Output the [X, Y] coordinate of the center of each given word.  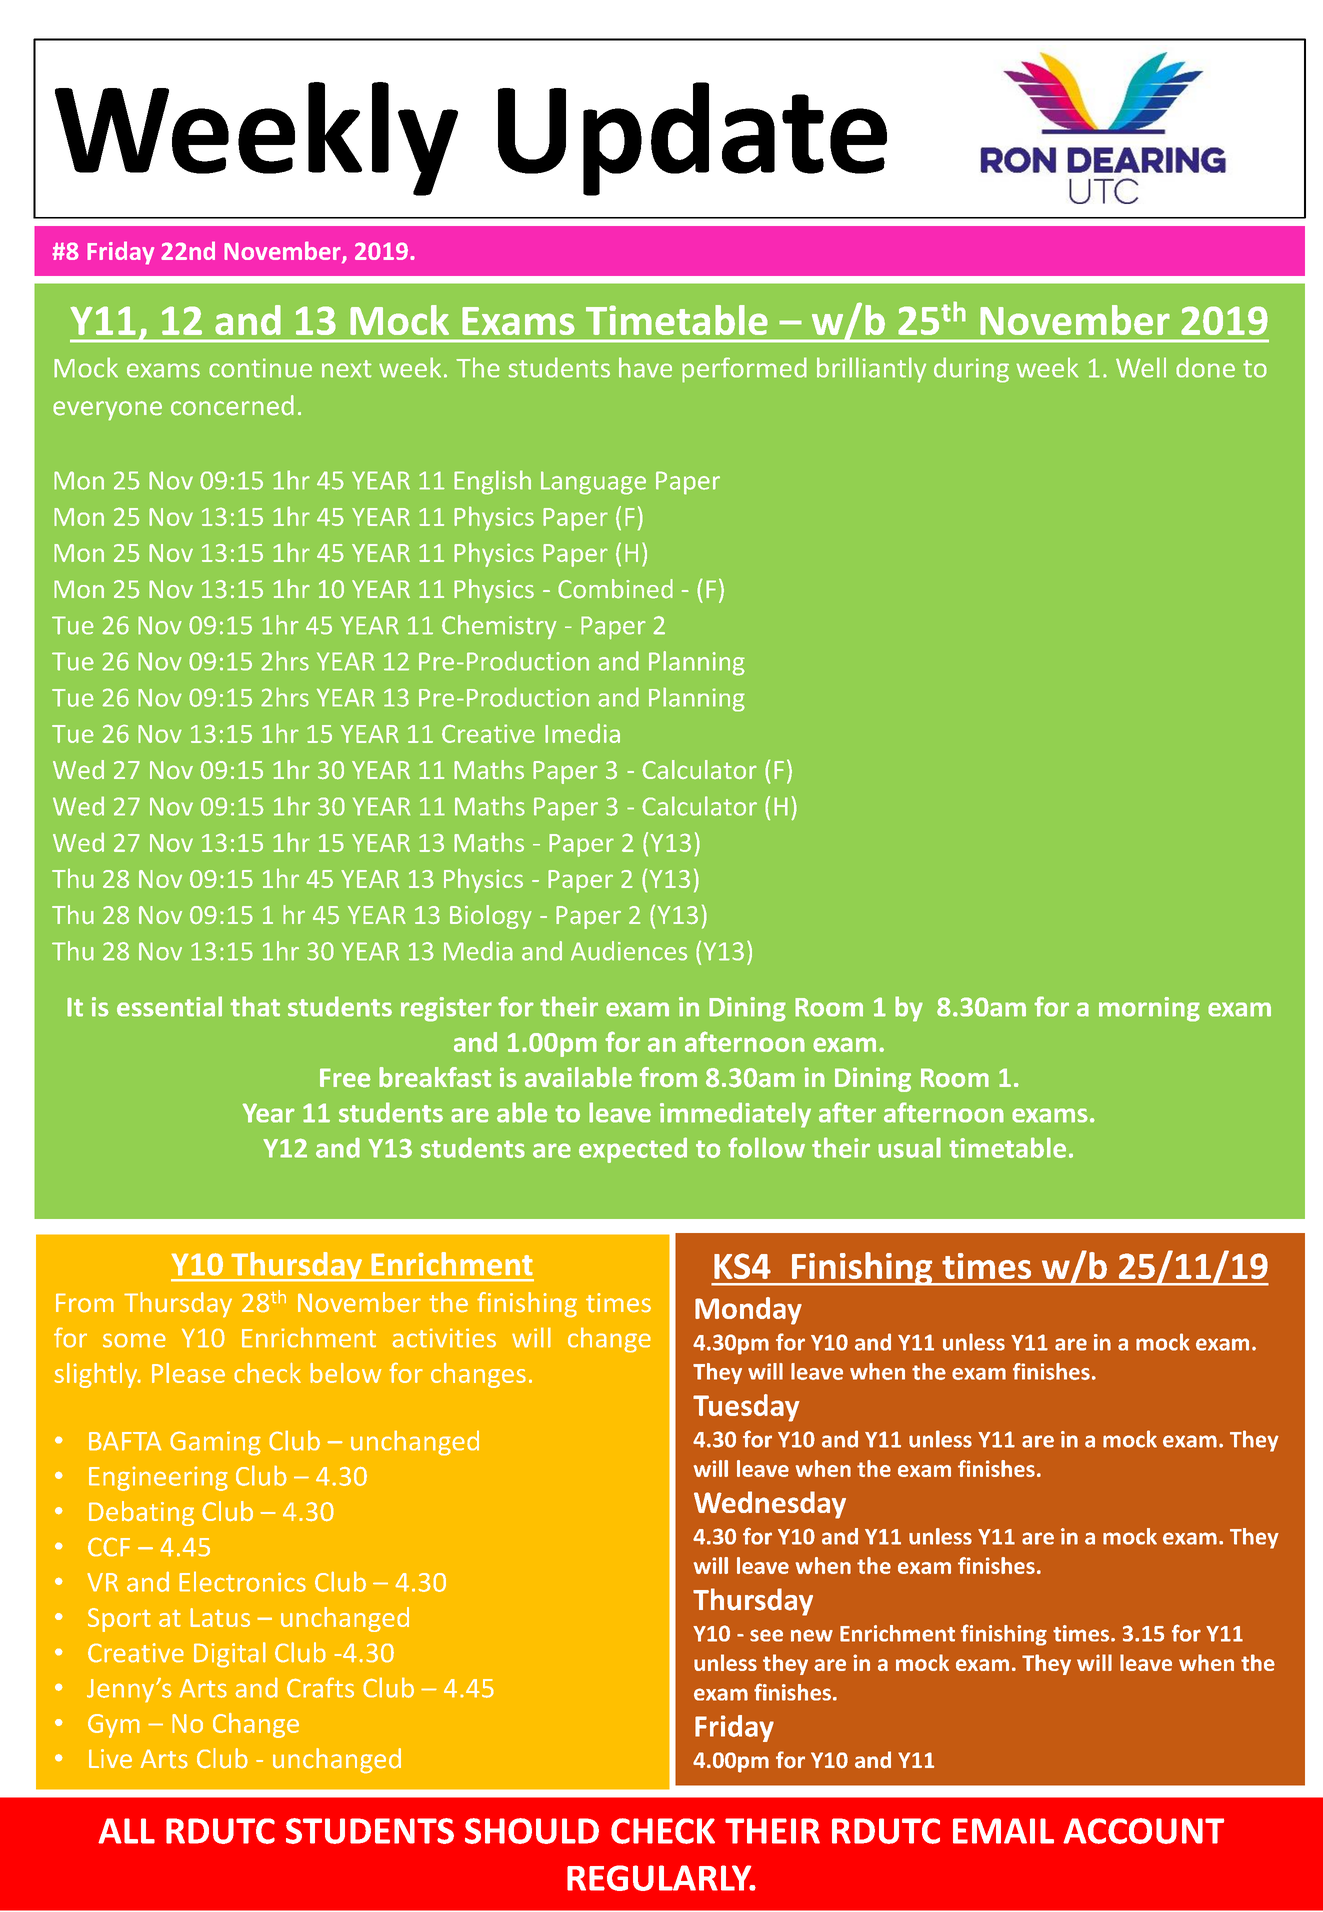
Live [110, 1759]
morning [1149, 1009]
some [134, 1340]
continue [260, 368]
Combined [615, 589]
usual [909, 1147]
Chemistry [499, 627]
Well [1141, 367]
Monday [748, 1311]
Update [692, 139]
